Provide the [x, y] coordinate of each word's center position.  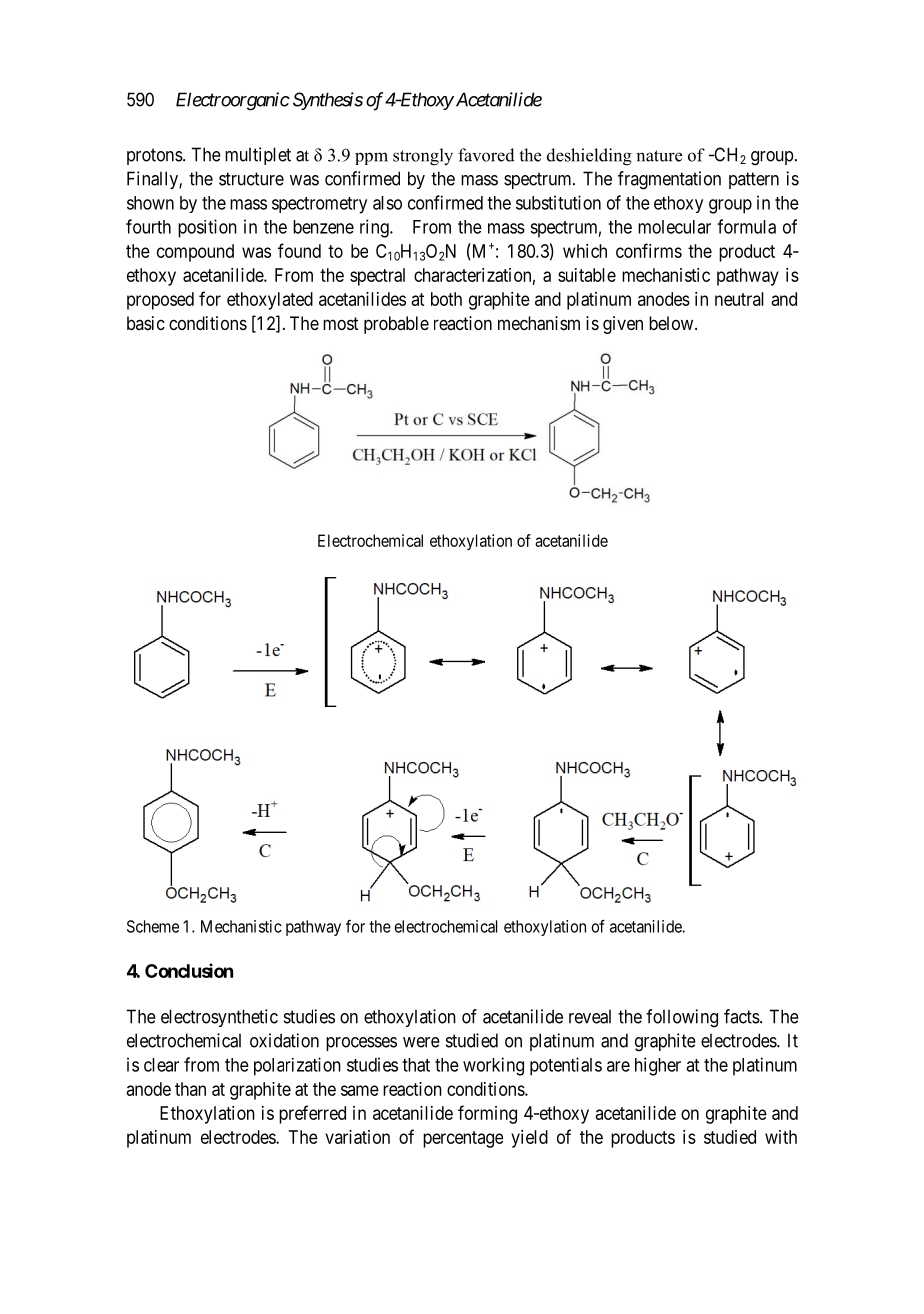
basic [146, 323]
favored [486, 155]
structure [251, 179]
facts [742, 1016]
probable [396, 325]
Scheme [153, 926]
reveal [590, 1016]
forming [487, 1114]
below [672, 323]
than [190, 1089]
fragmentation [669, 180]
